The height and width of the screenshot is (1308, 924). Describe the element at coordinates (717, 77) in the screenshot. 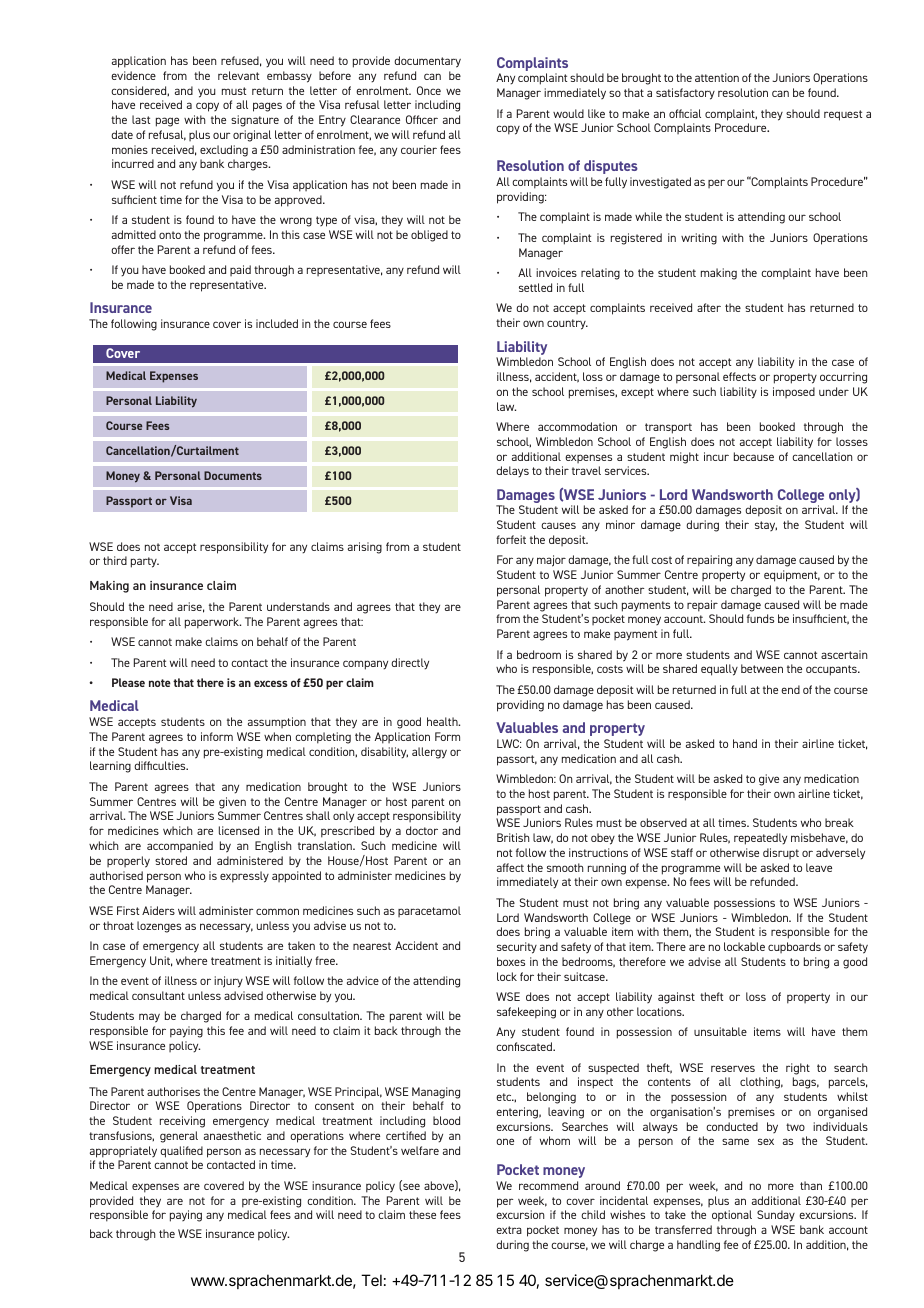

I see `attention` at that location.
